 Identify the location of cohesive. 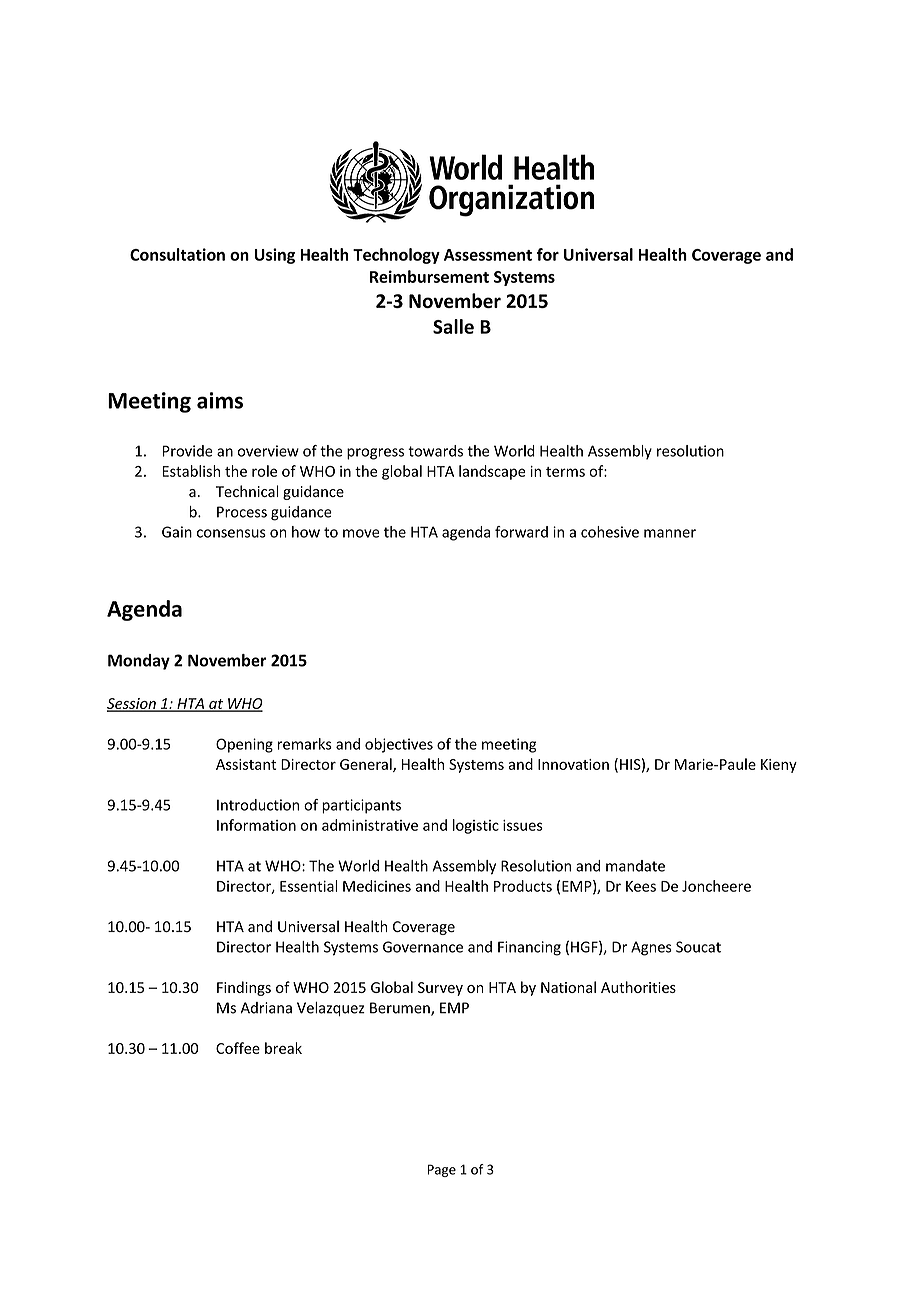
(610, 532).
